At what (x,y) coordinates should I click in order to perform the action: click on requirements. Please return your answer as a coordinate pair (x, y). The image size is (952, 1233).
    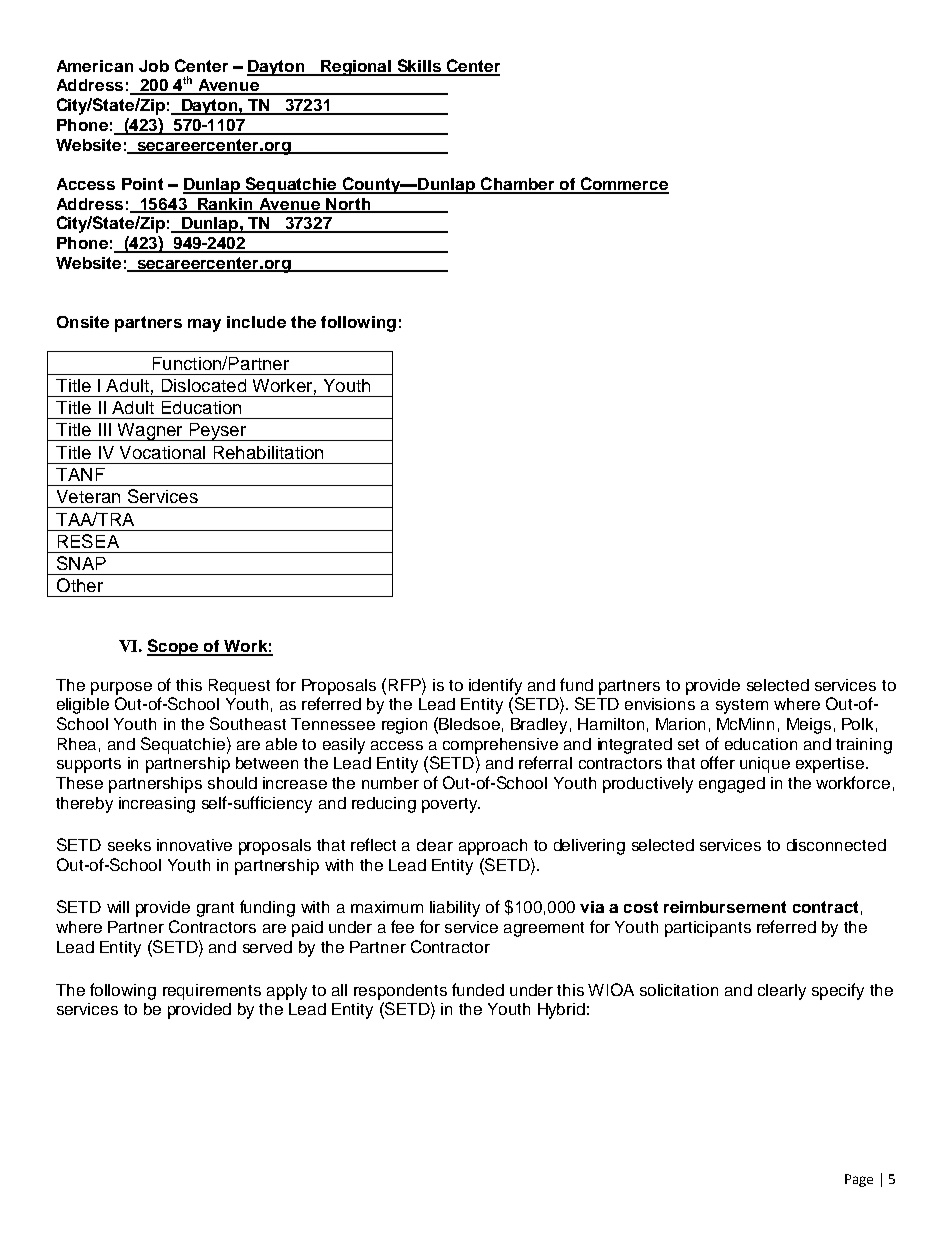
    Looking at the image, I should click on (212, 992).
